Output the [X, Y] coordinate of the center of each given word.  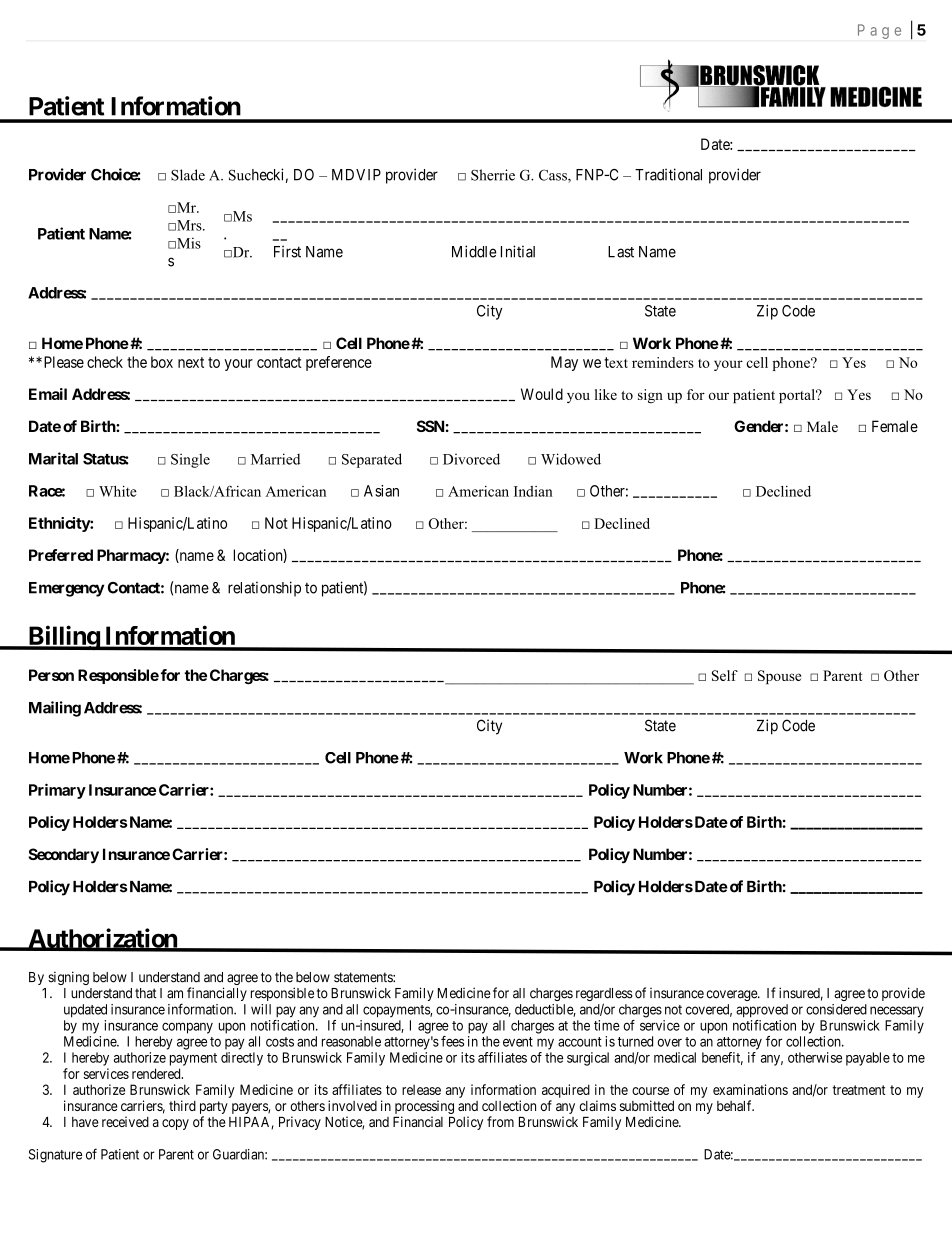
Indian [533, 491]
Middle [474, 251]
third [182, 1105]
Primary [57, 791]
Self [725, 675]
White [118, 491]
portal [798, 396]
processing [424, 1107]
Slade [188, 175]
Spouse [779, 677]
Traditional [668, 174]
